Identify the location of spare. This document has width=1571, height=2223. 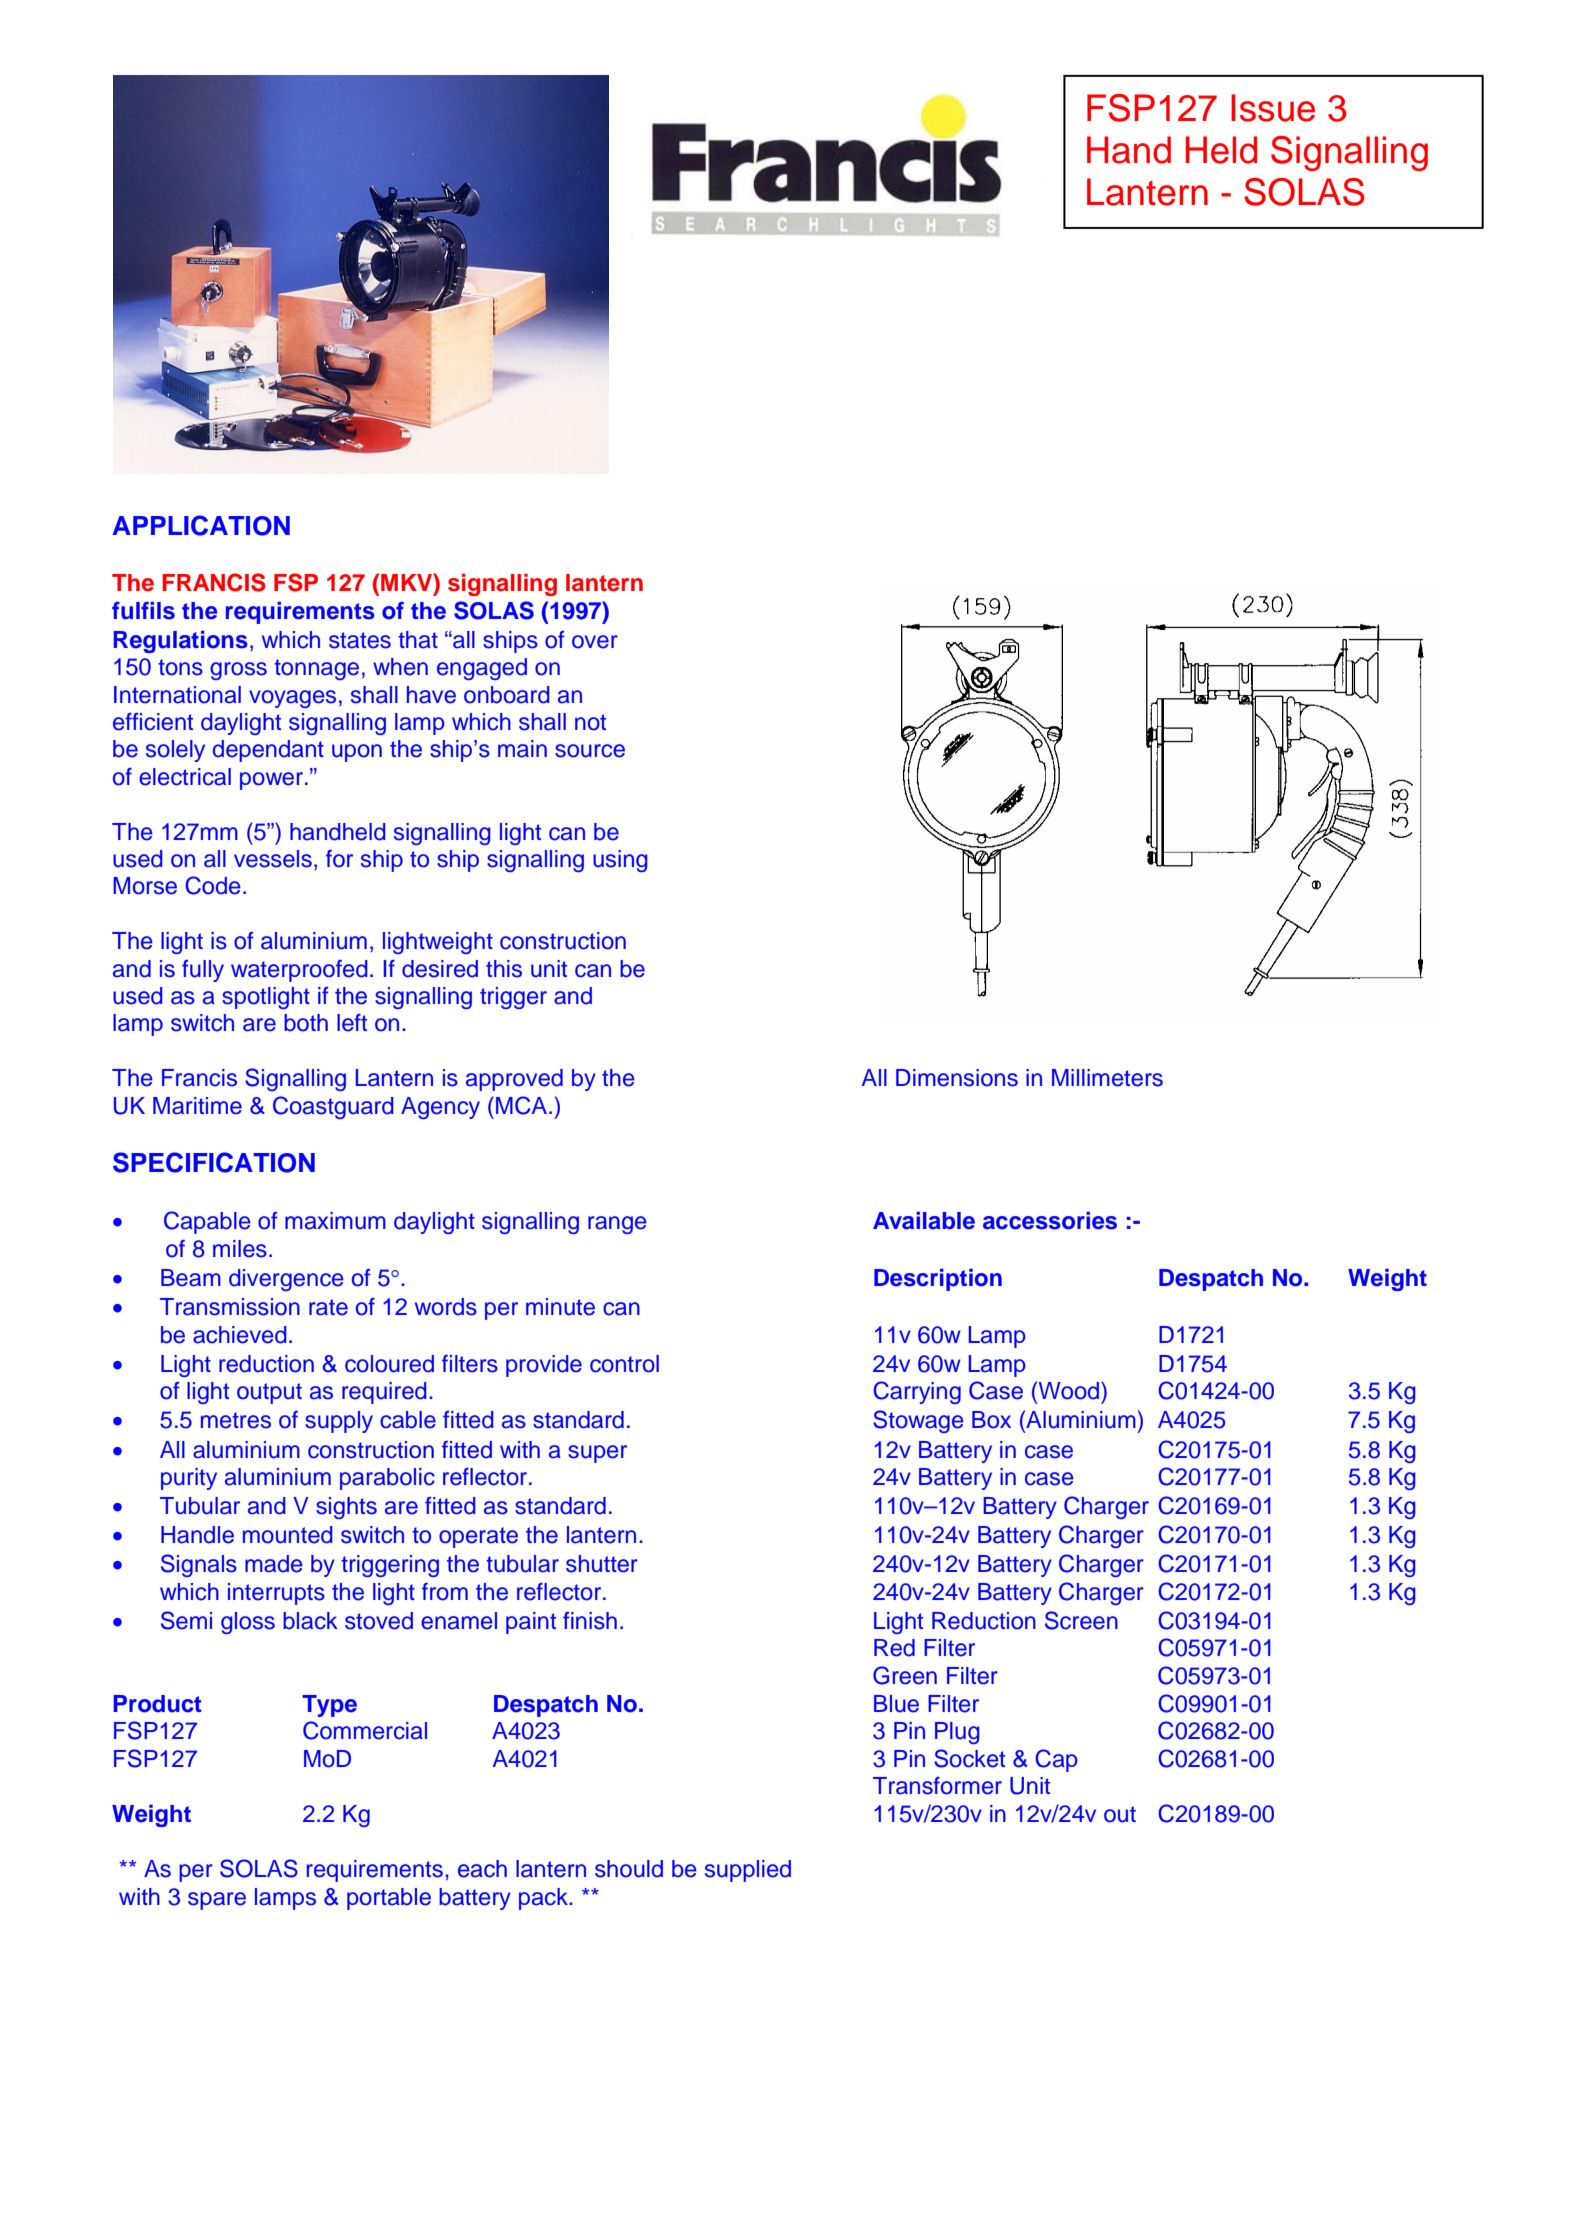
(217, 1901).
